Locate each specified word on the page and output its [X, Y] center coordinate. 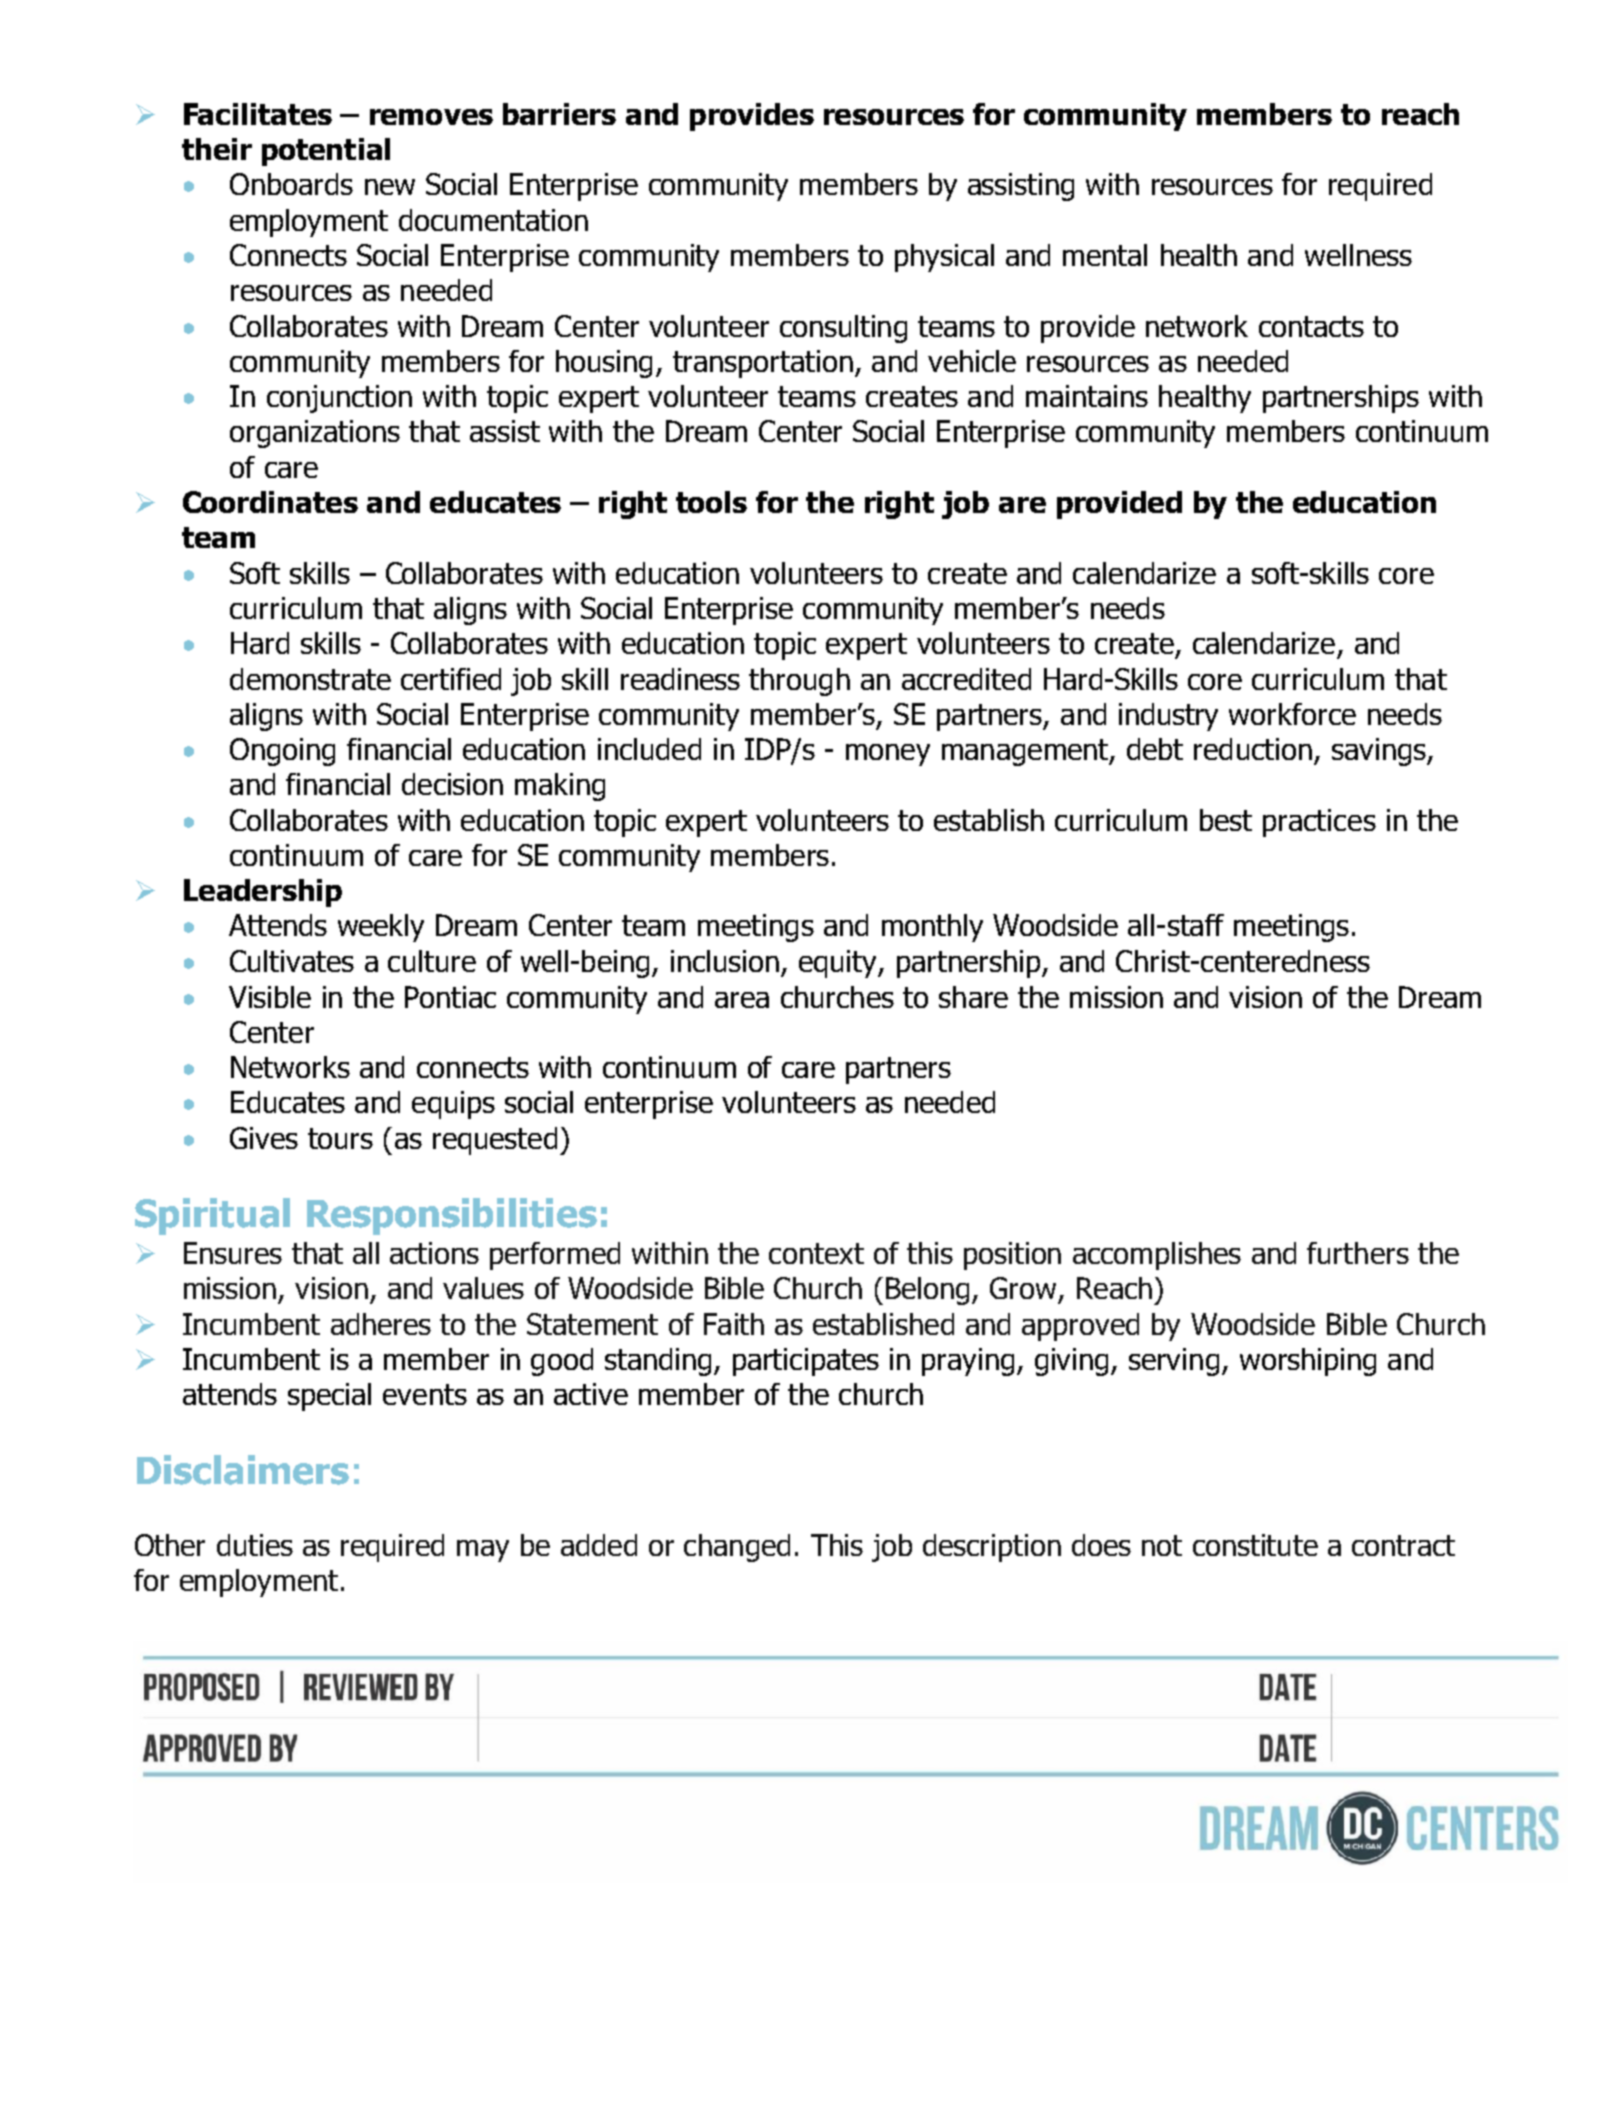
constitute [1255, 1545]
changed [737, 1548]
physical [944, 258]
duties [255, 1545]
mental [1105, 255]
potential [326, 152]
